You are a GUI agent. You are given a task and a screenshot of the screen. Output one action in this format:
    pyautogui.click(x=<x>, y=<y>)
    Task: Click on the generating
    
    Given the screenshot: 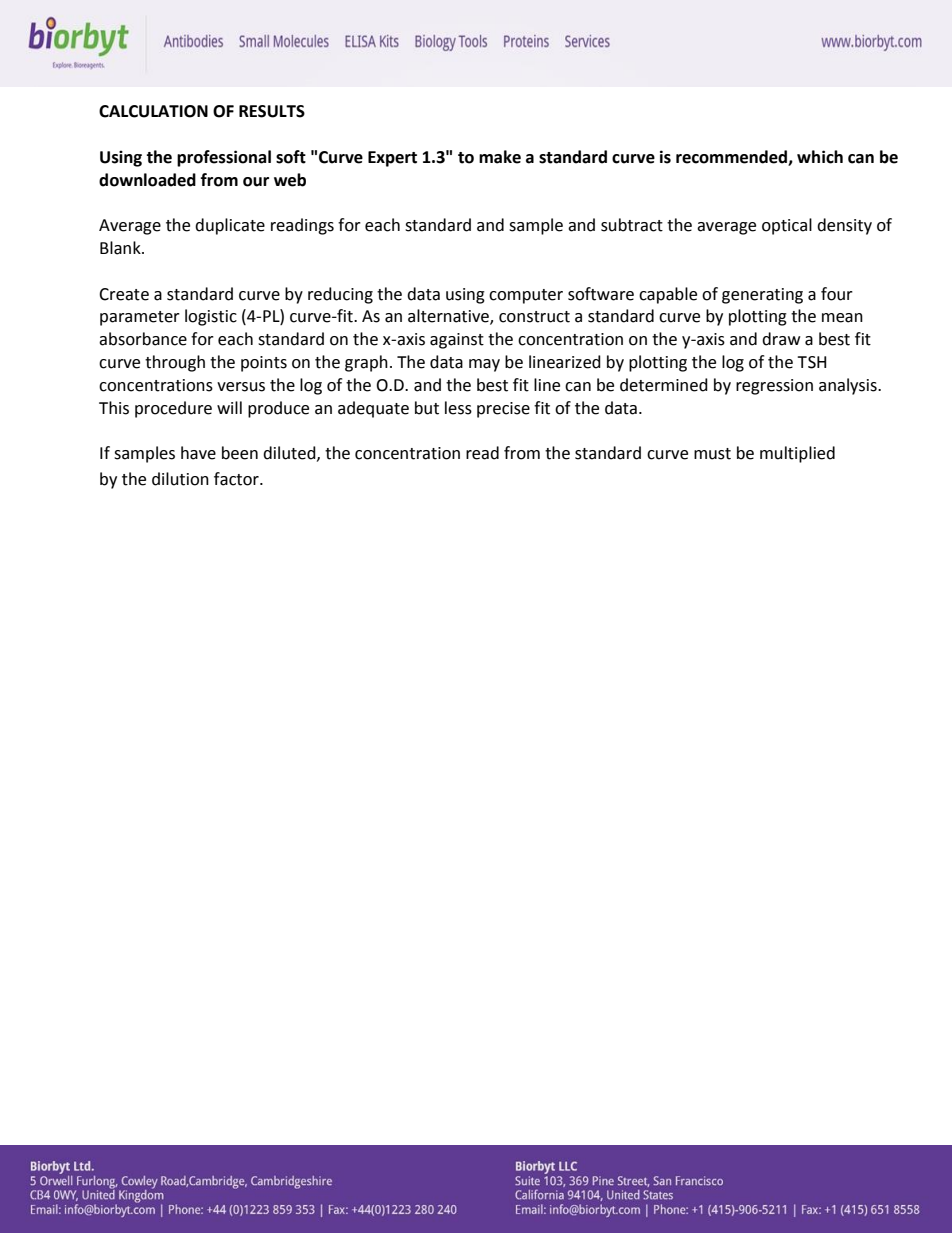 What is the action you would take?
    pyautogui.click(x=762, y=296)
